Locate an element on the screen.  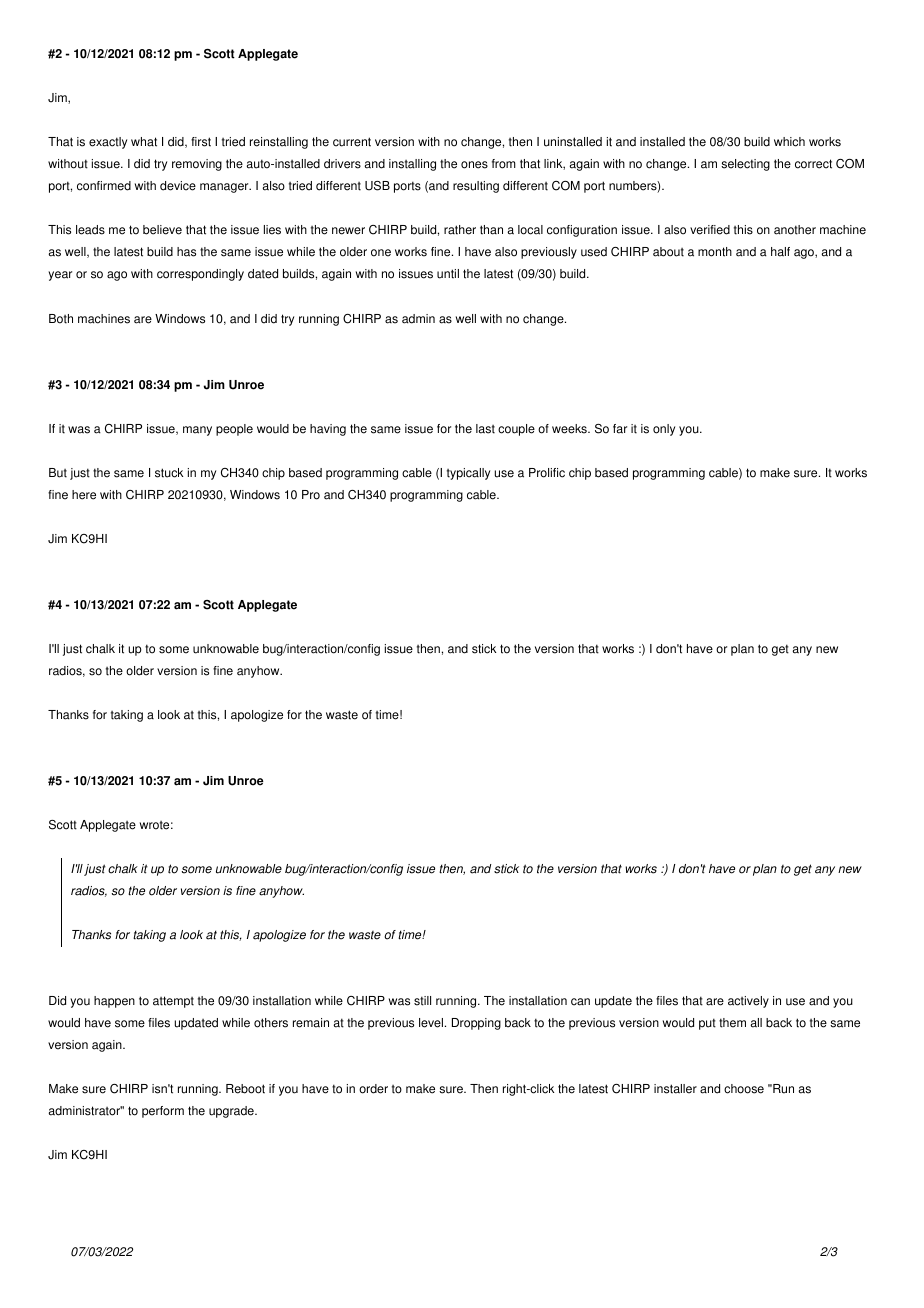
attempt is located at coordinates (173, 1002).
